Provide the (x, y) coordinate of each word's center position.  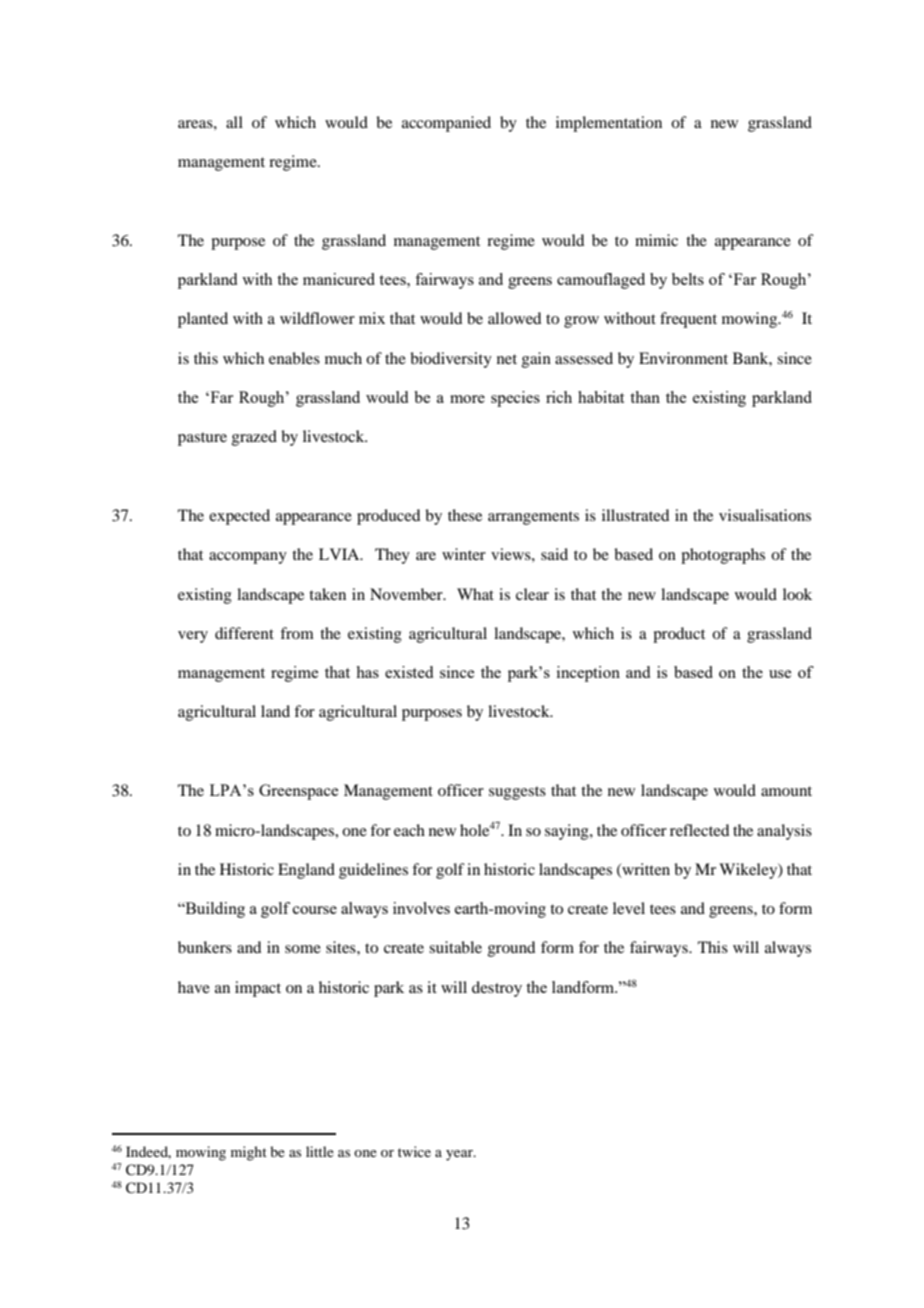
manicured (339, 279)
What (475, 594)
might (249, 1153)
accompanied (446, 124)
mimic (656, 240)
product (679, 635)
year (460, 1155)
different (244, 633)
